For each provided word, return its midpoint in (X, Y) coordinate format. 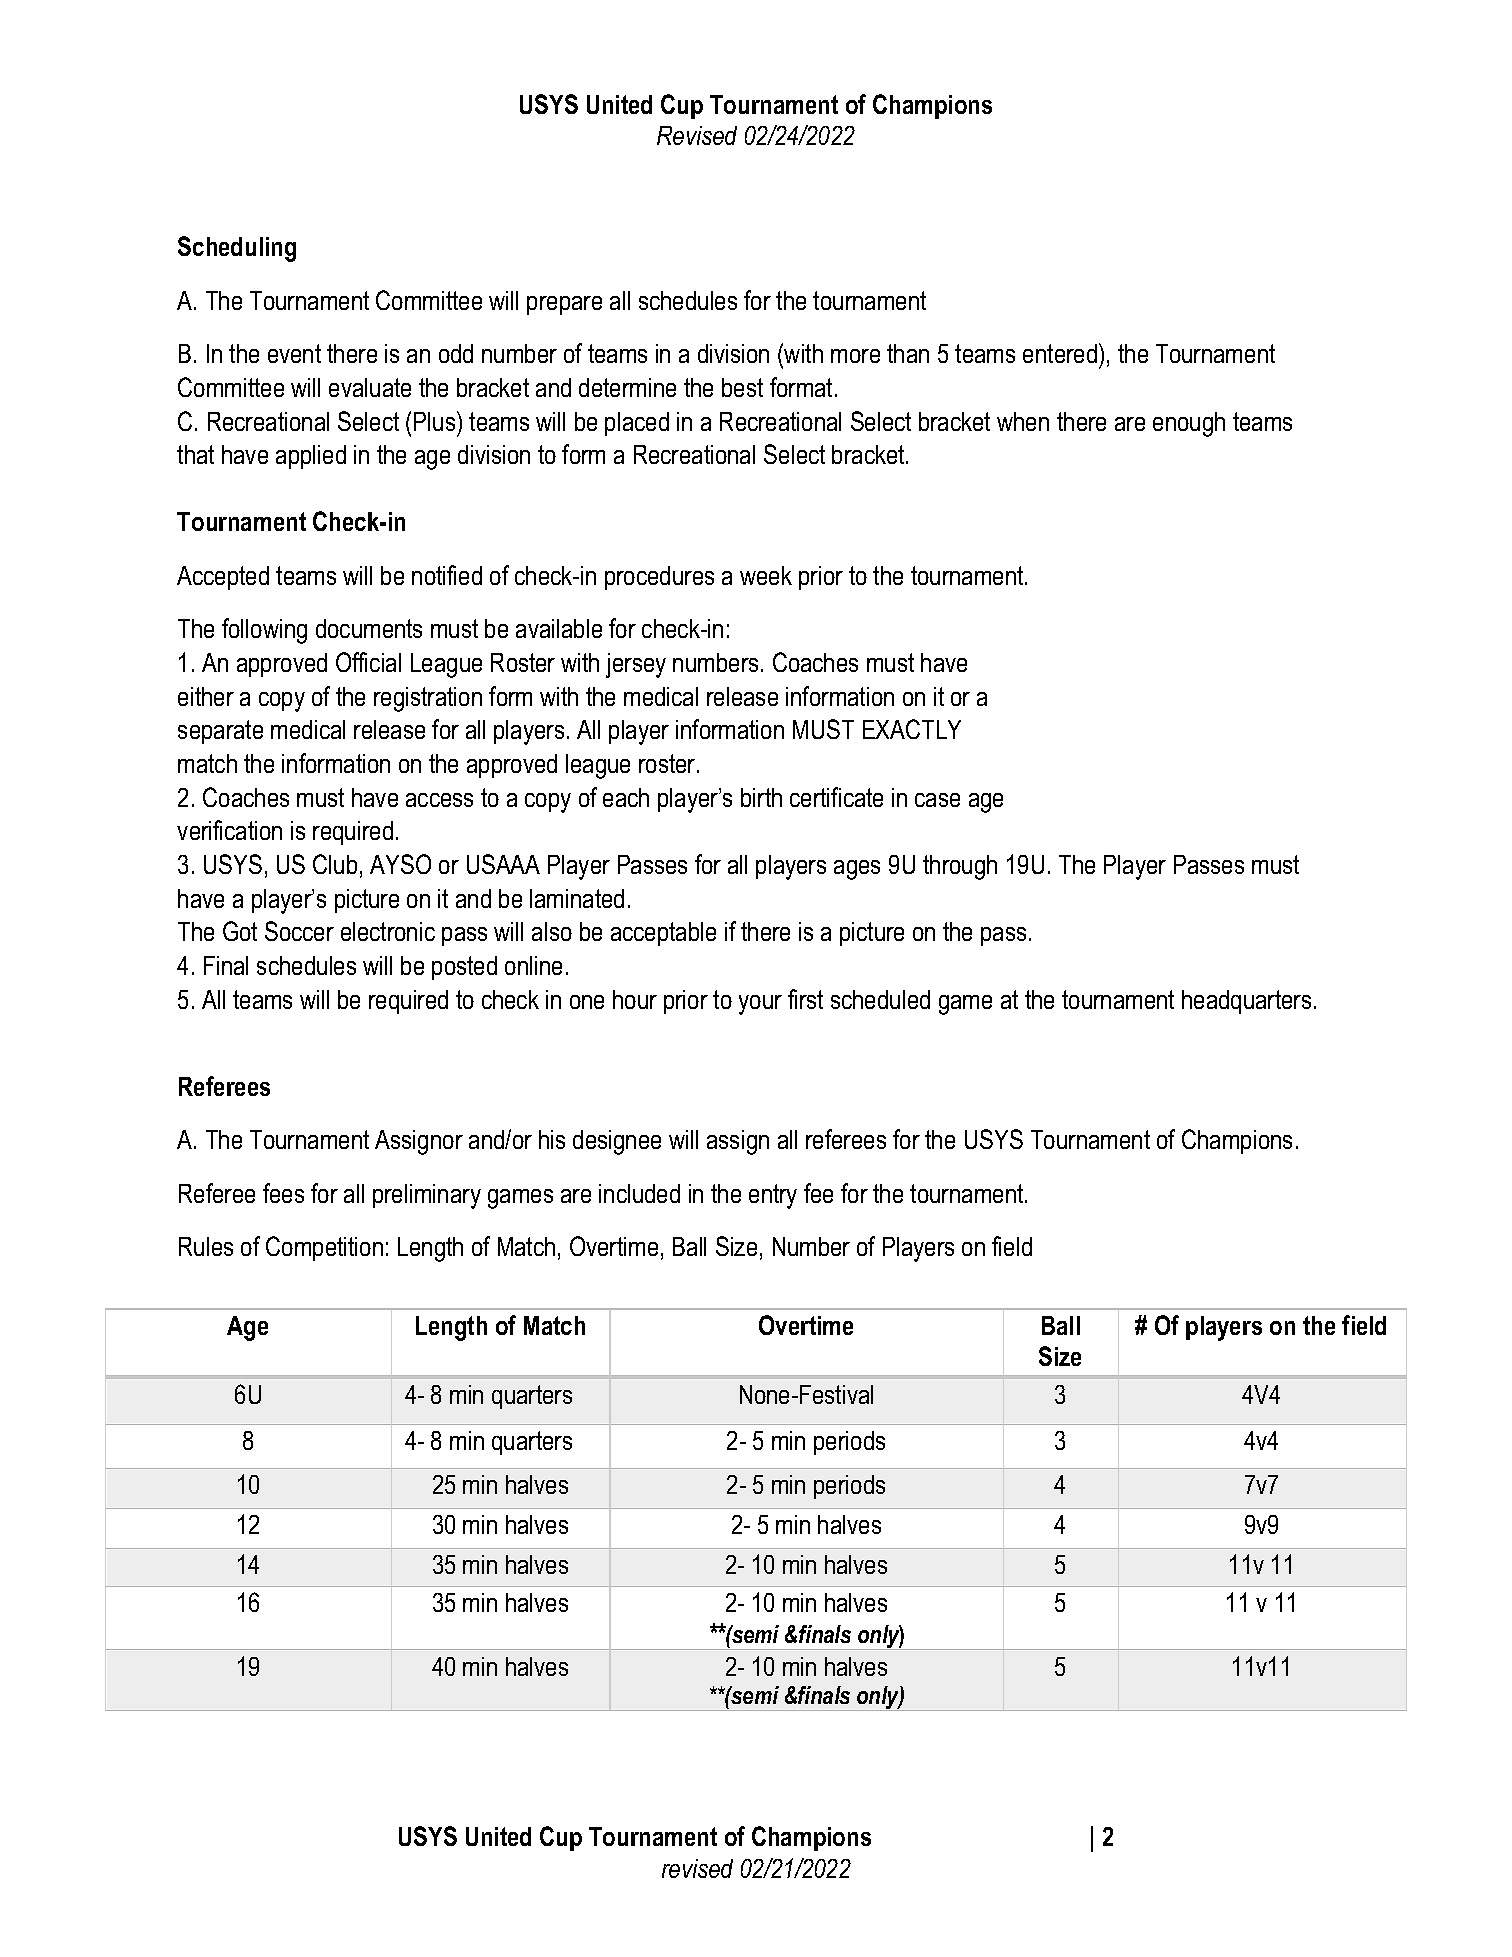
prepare (564, 305)
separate (220, 732)
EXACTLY (912, 729)
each (626, 797)
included (639, 1193)
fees (283, 1193)
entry (773, 1196)
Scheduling (237, 249)
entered (1060, 353)
